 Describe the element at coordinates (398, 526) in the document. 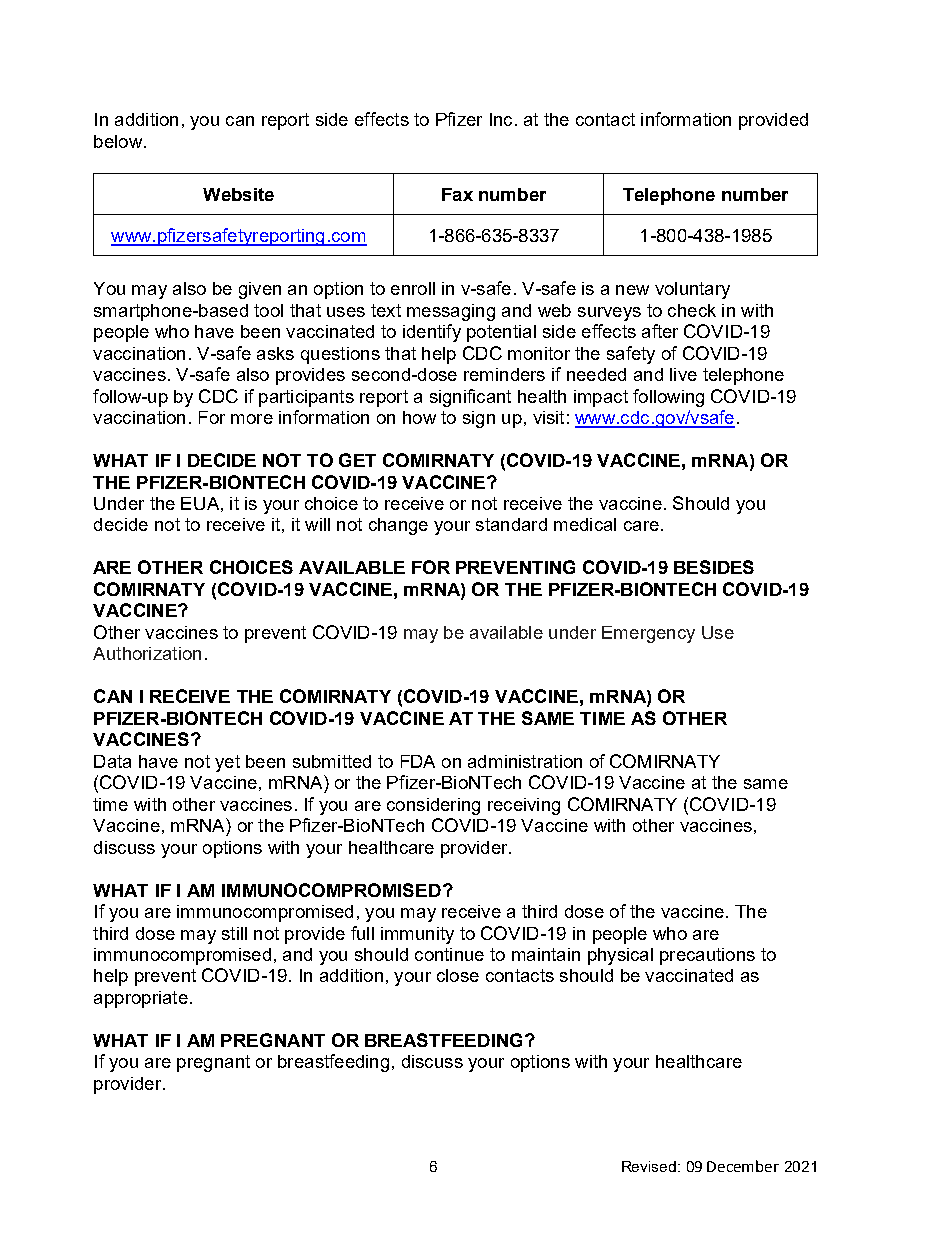

I see `change` at that location.
